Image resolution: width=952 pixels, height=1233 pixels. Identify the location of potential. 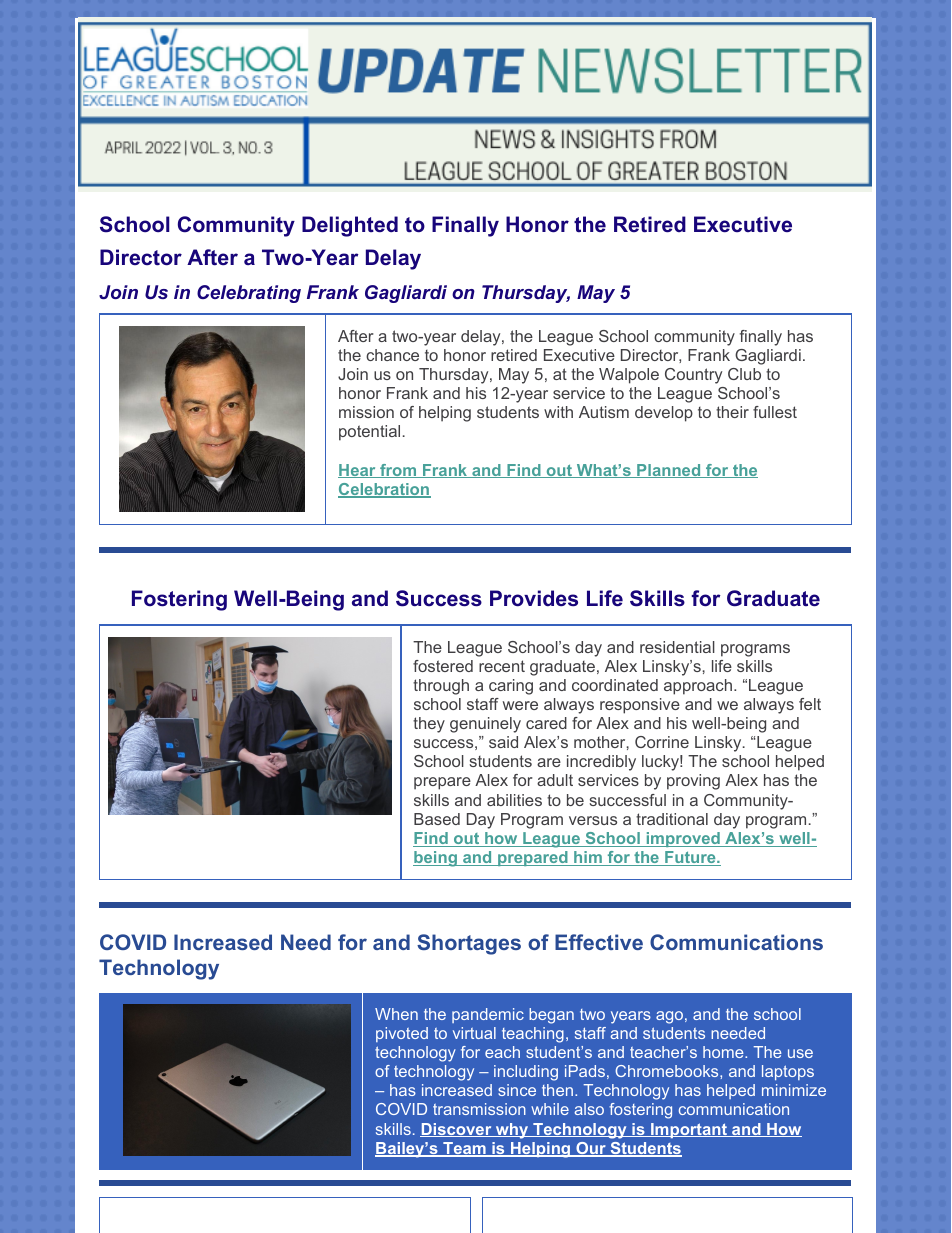
(369, 433).
